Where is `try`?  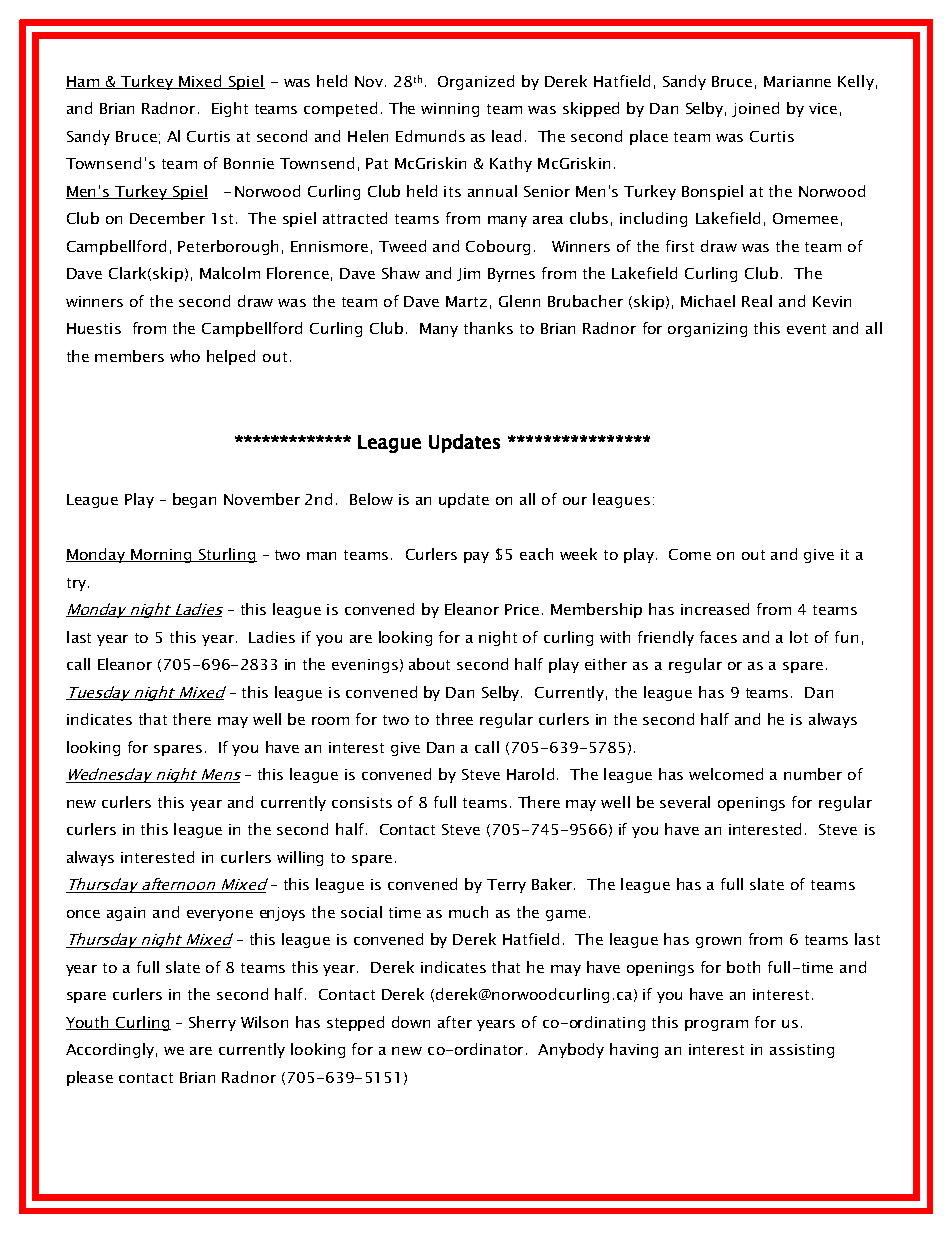
try is located at coordinates (78, 584).
